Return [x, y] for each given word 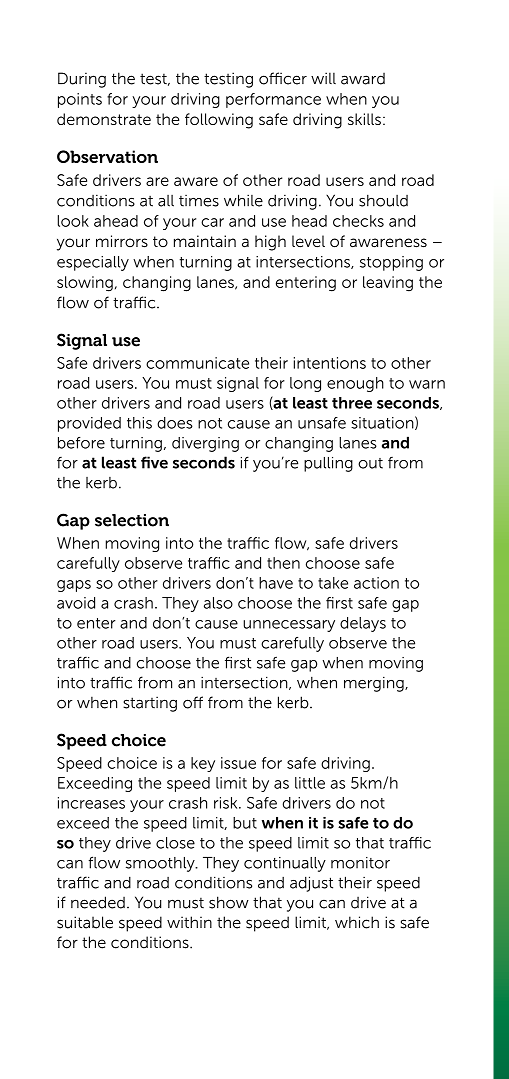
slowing [85, 284]
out [370, 463]
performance [273, 100]
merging [375, 684]
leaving [388, 284]
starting [150, 704]
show [229, 902]
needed [98, 902]
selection [132, 520]
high [270, 243]
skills [364, 119]
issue [238, 763]
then [283, 563]
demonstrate [104, 119]
